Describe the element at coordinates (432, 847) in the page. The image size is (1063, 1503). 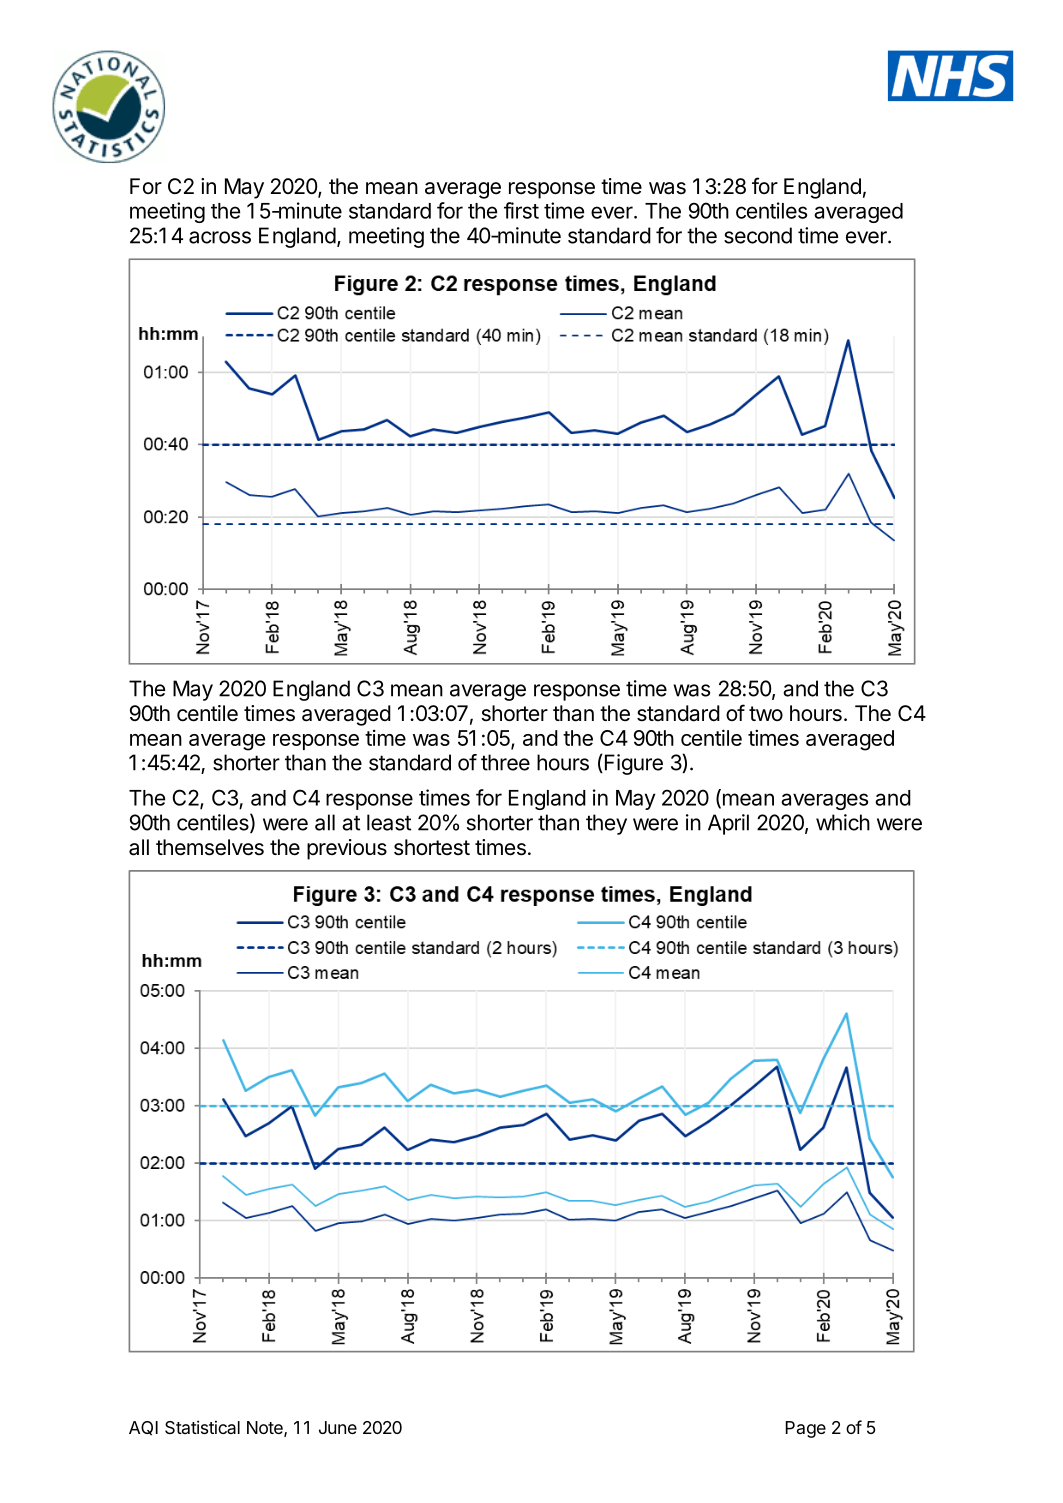
I see `shortest` at that location.
